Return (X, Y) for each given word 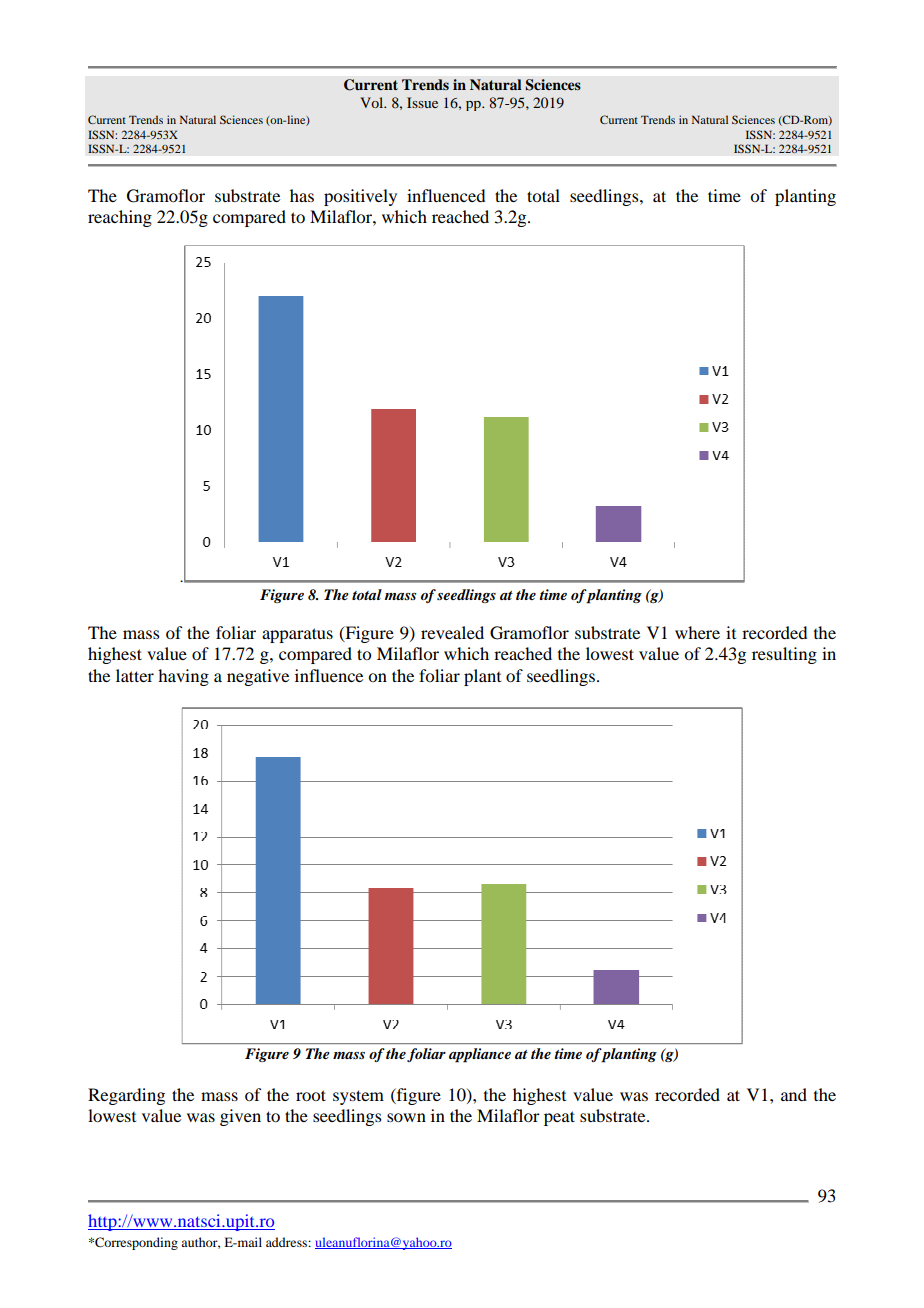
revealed (452, 632)
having (183, 677)
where (697, 632)
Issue (422, 102)
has (302, 195)
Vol (373, 102)
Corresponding (135, 1243)
